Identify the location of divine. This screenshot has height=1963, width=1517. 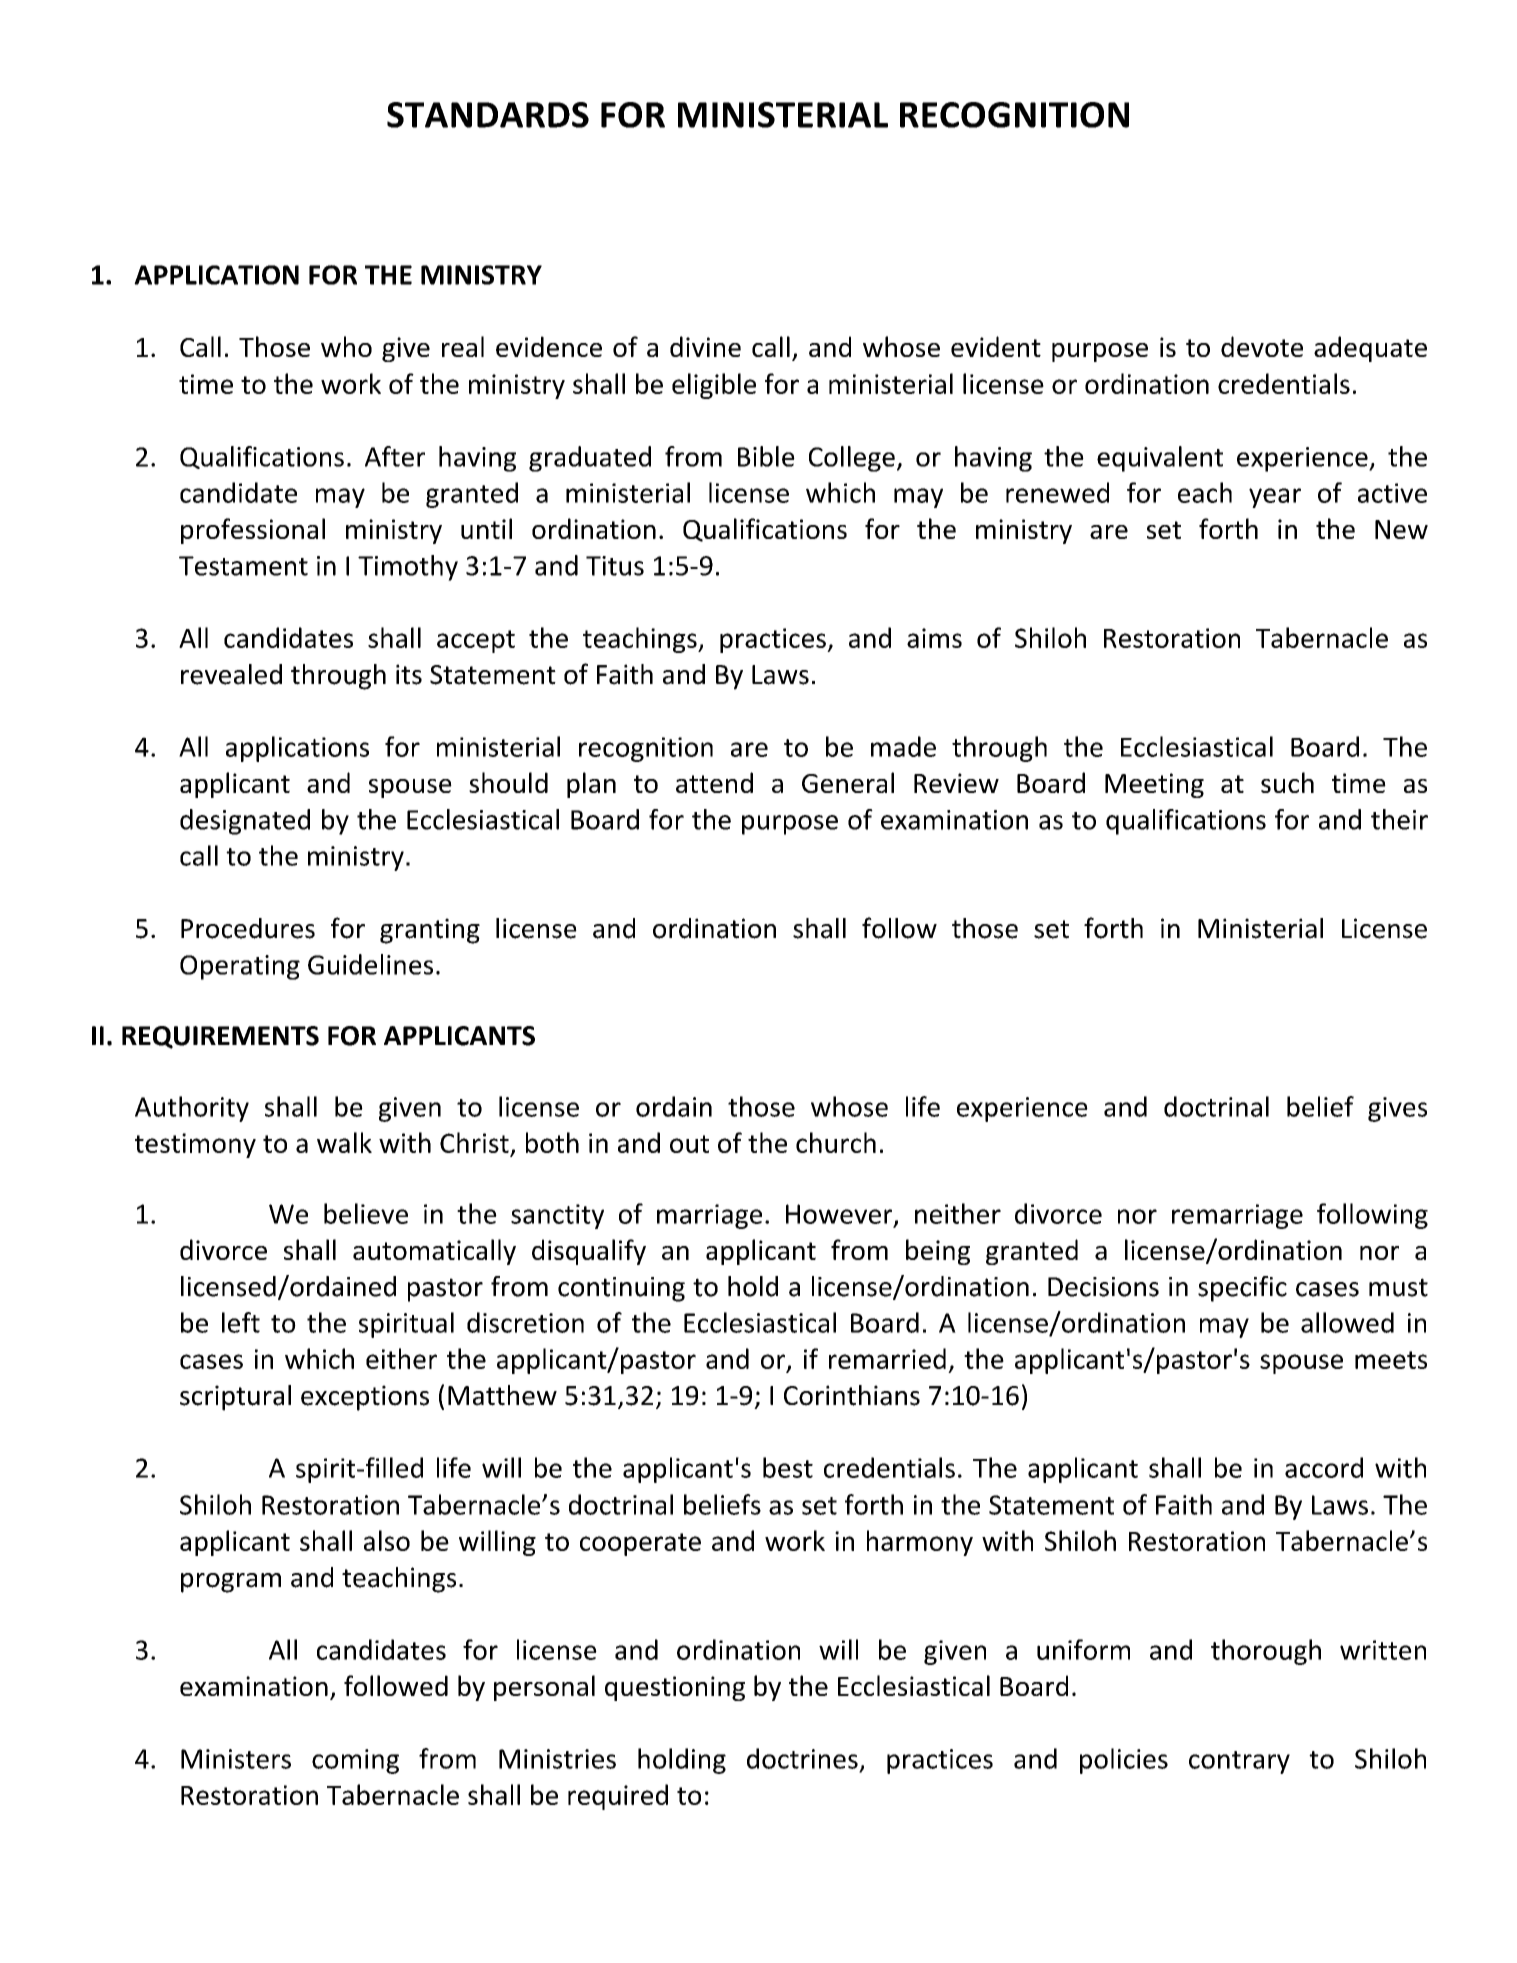
(705, 346).
